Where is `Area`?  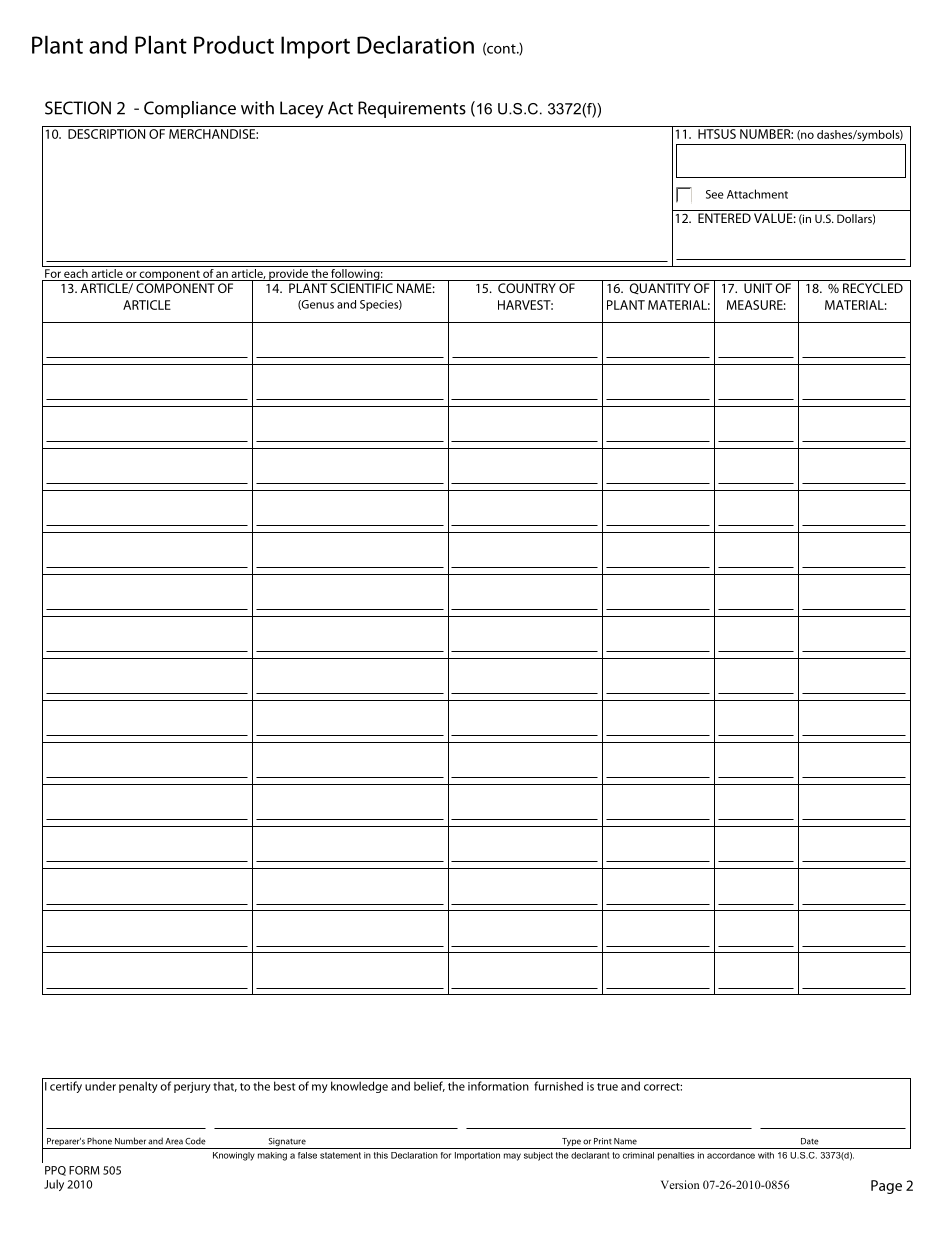 Area is located at coordinates (174, 1141).
